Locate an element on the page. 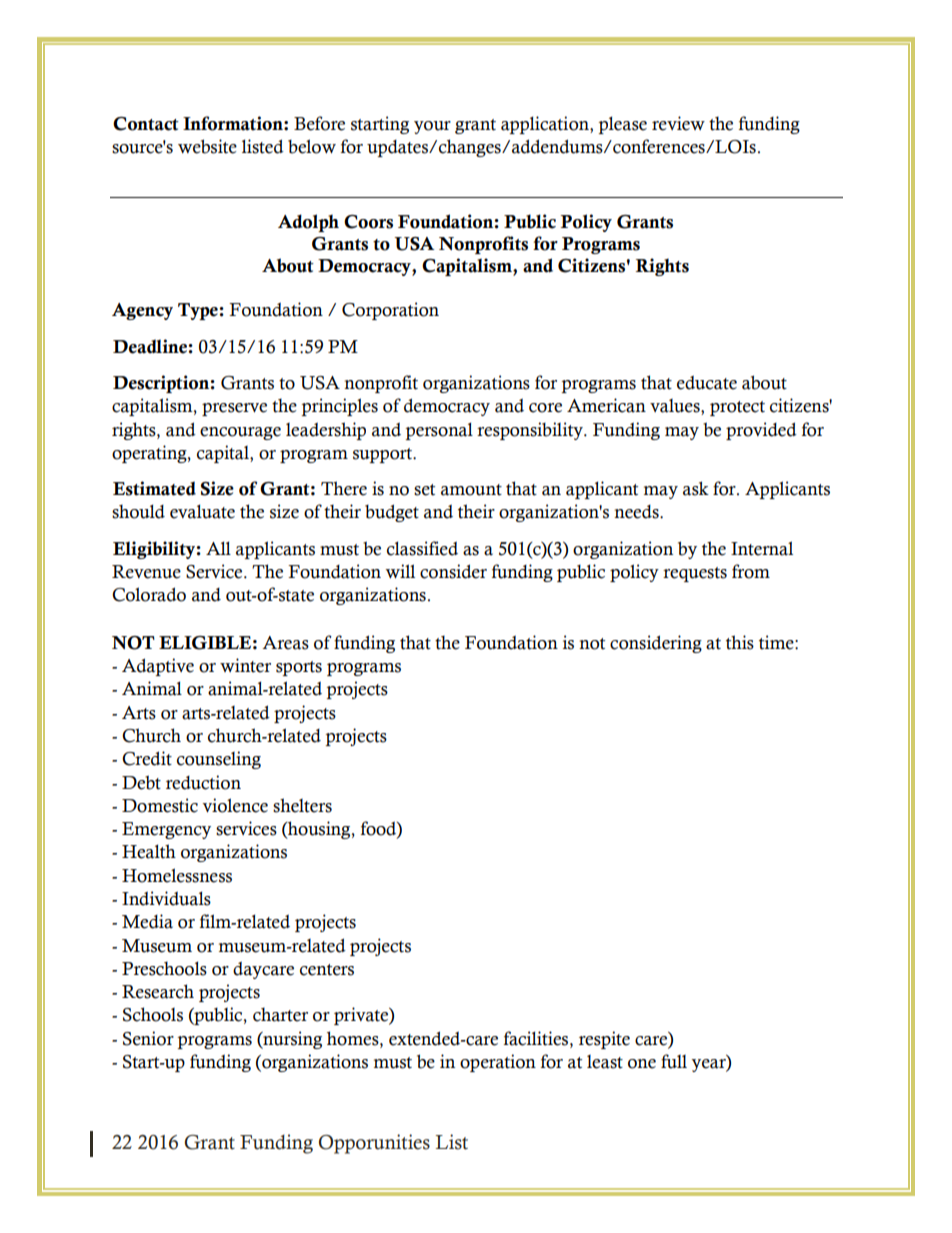  All is located at coordinates (218, 548).
